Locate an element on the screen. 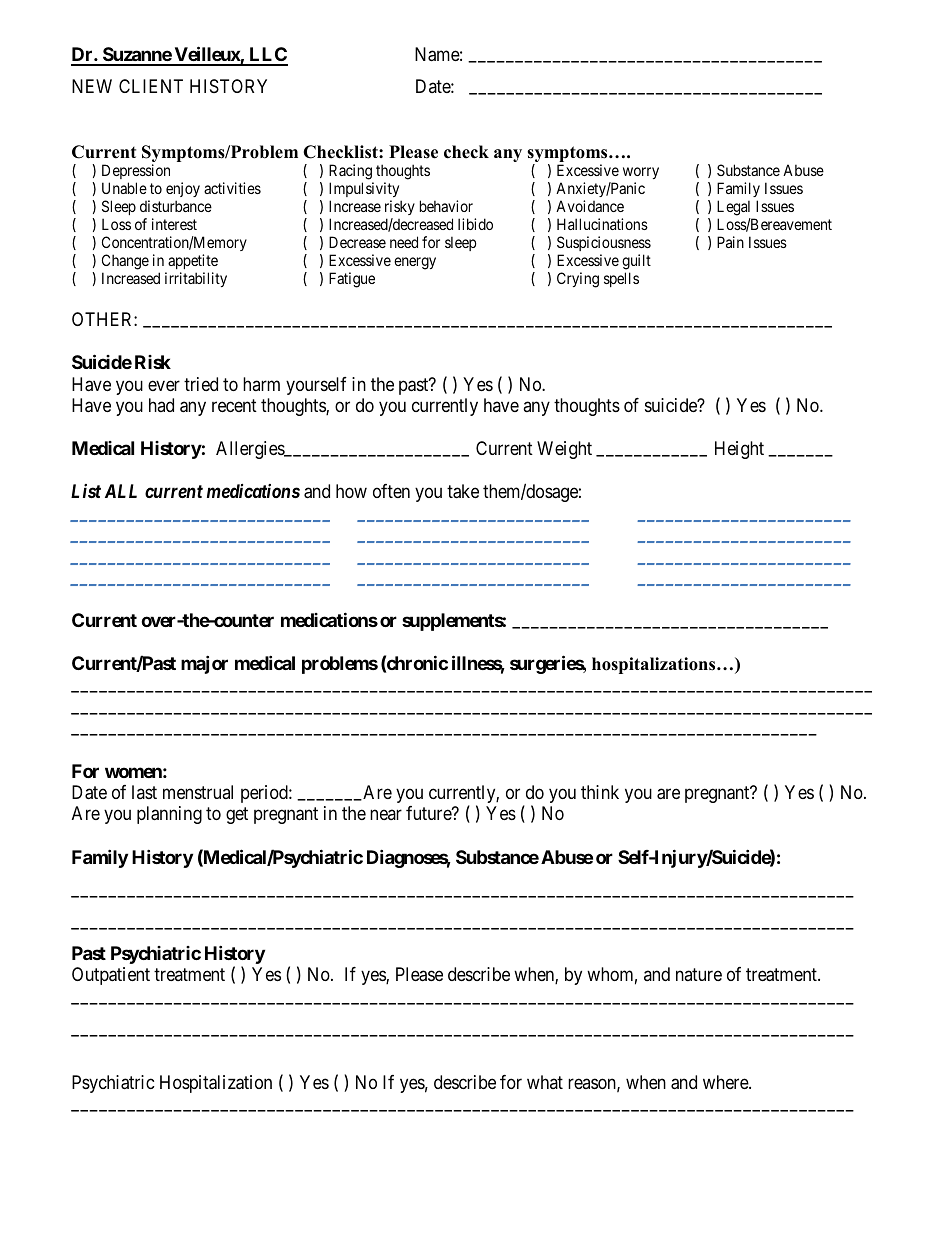  often is located at coordinates (391, 491).
